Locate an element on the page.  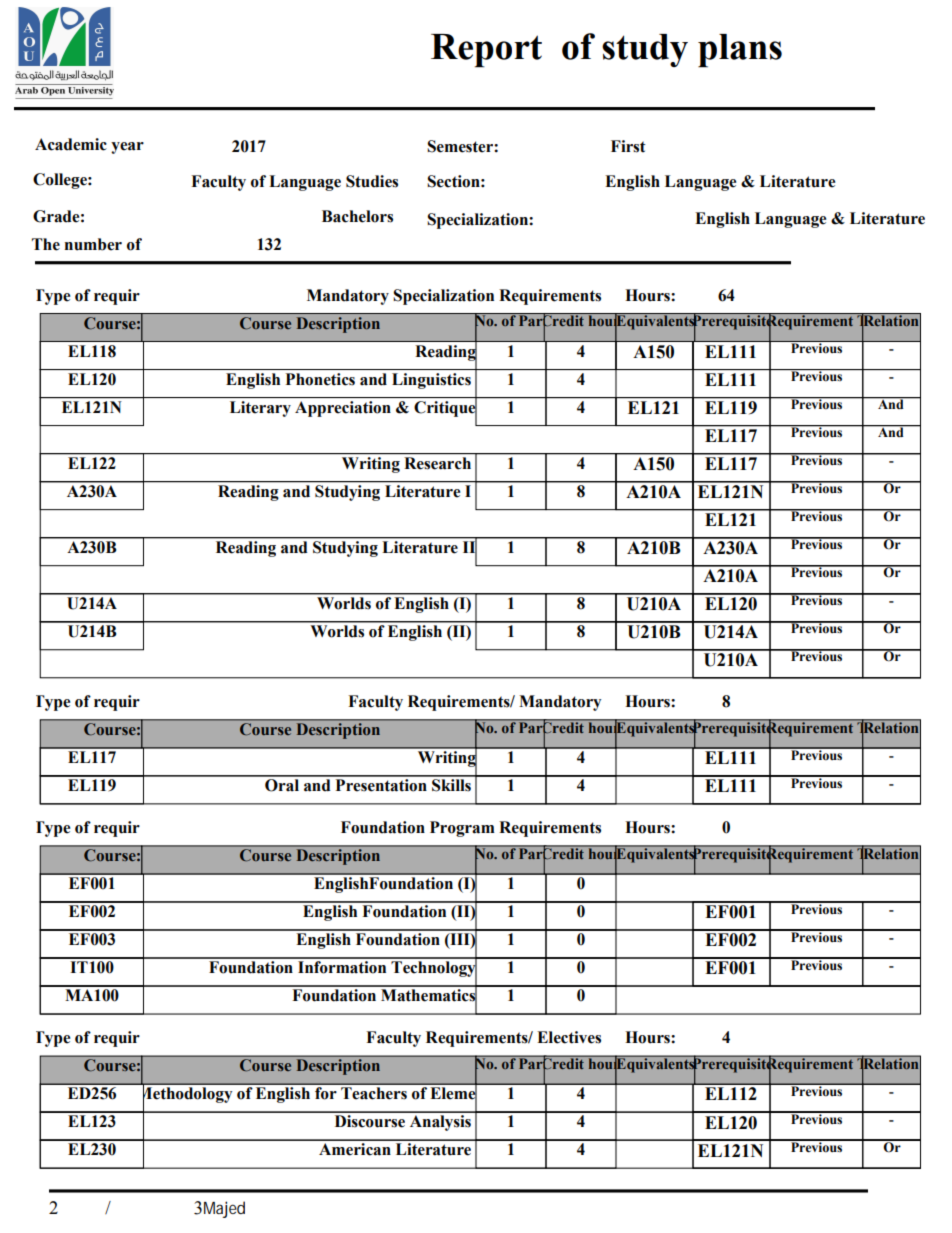
Electives is located at coordinates (569, 1037).
